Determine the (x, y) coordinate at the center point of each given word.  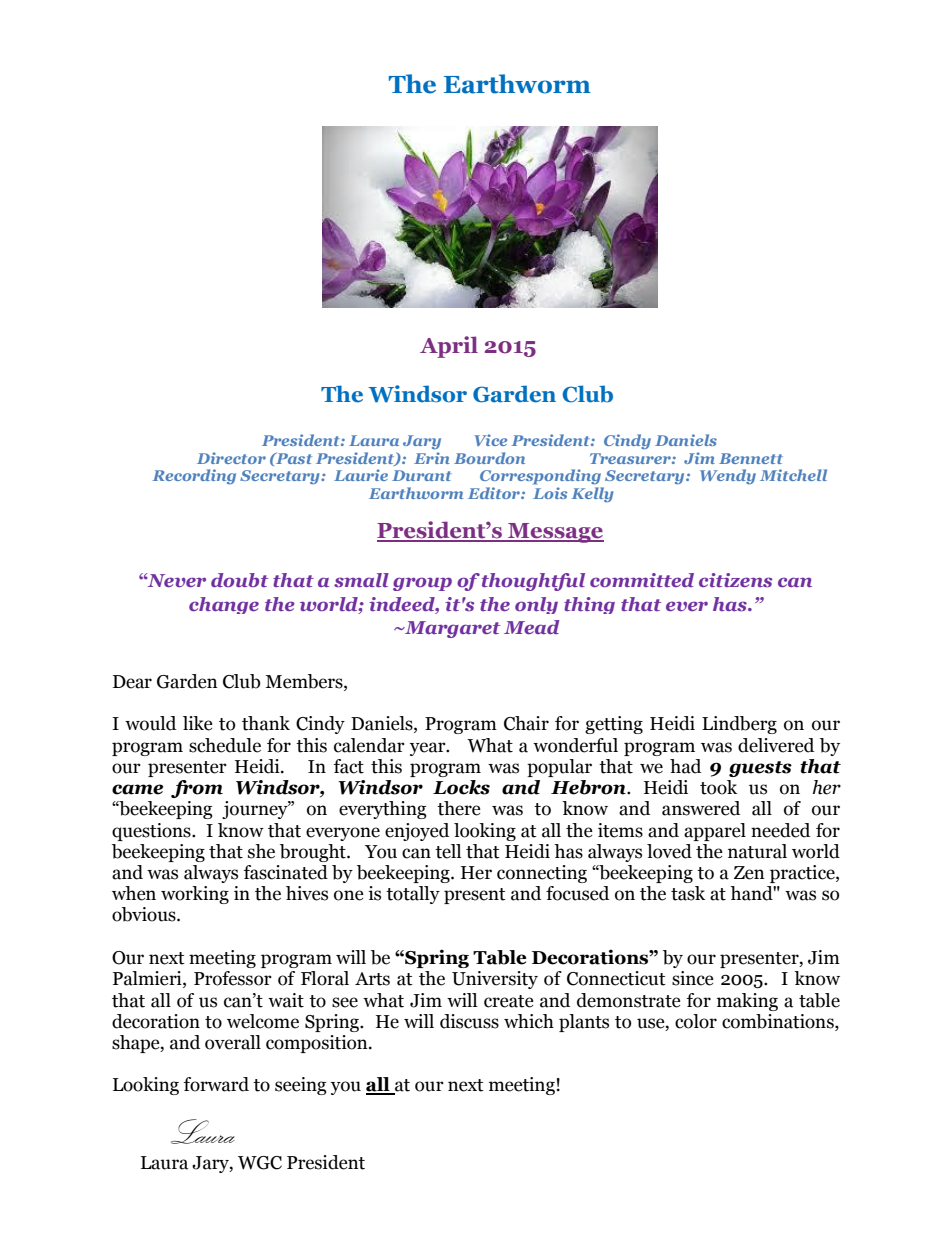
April (449, 347)
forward (216, 1084)
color (696, 1021)
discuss (469, 1021)
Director (231, 458)
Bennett (751, 458)
